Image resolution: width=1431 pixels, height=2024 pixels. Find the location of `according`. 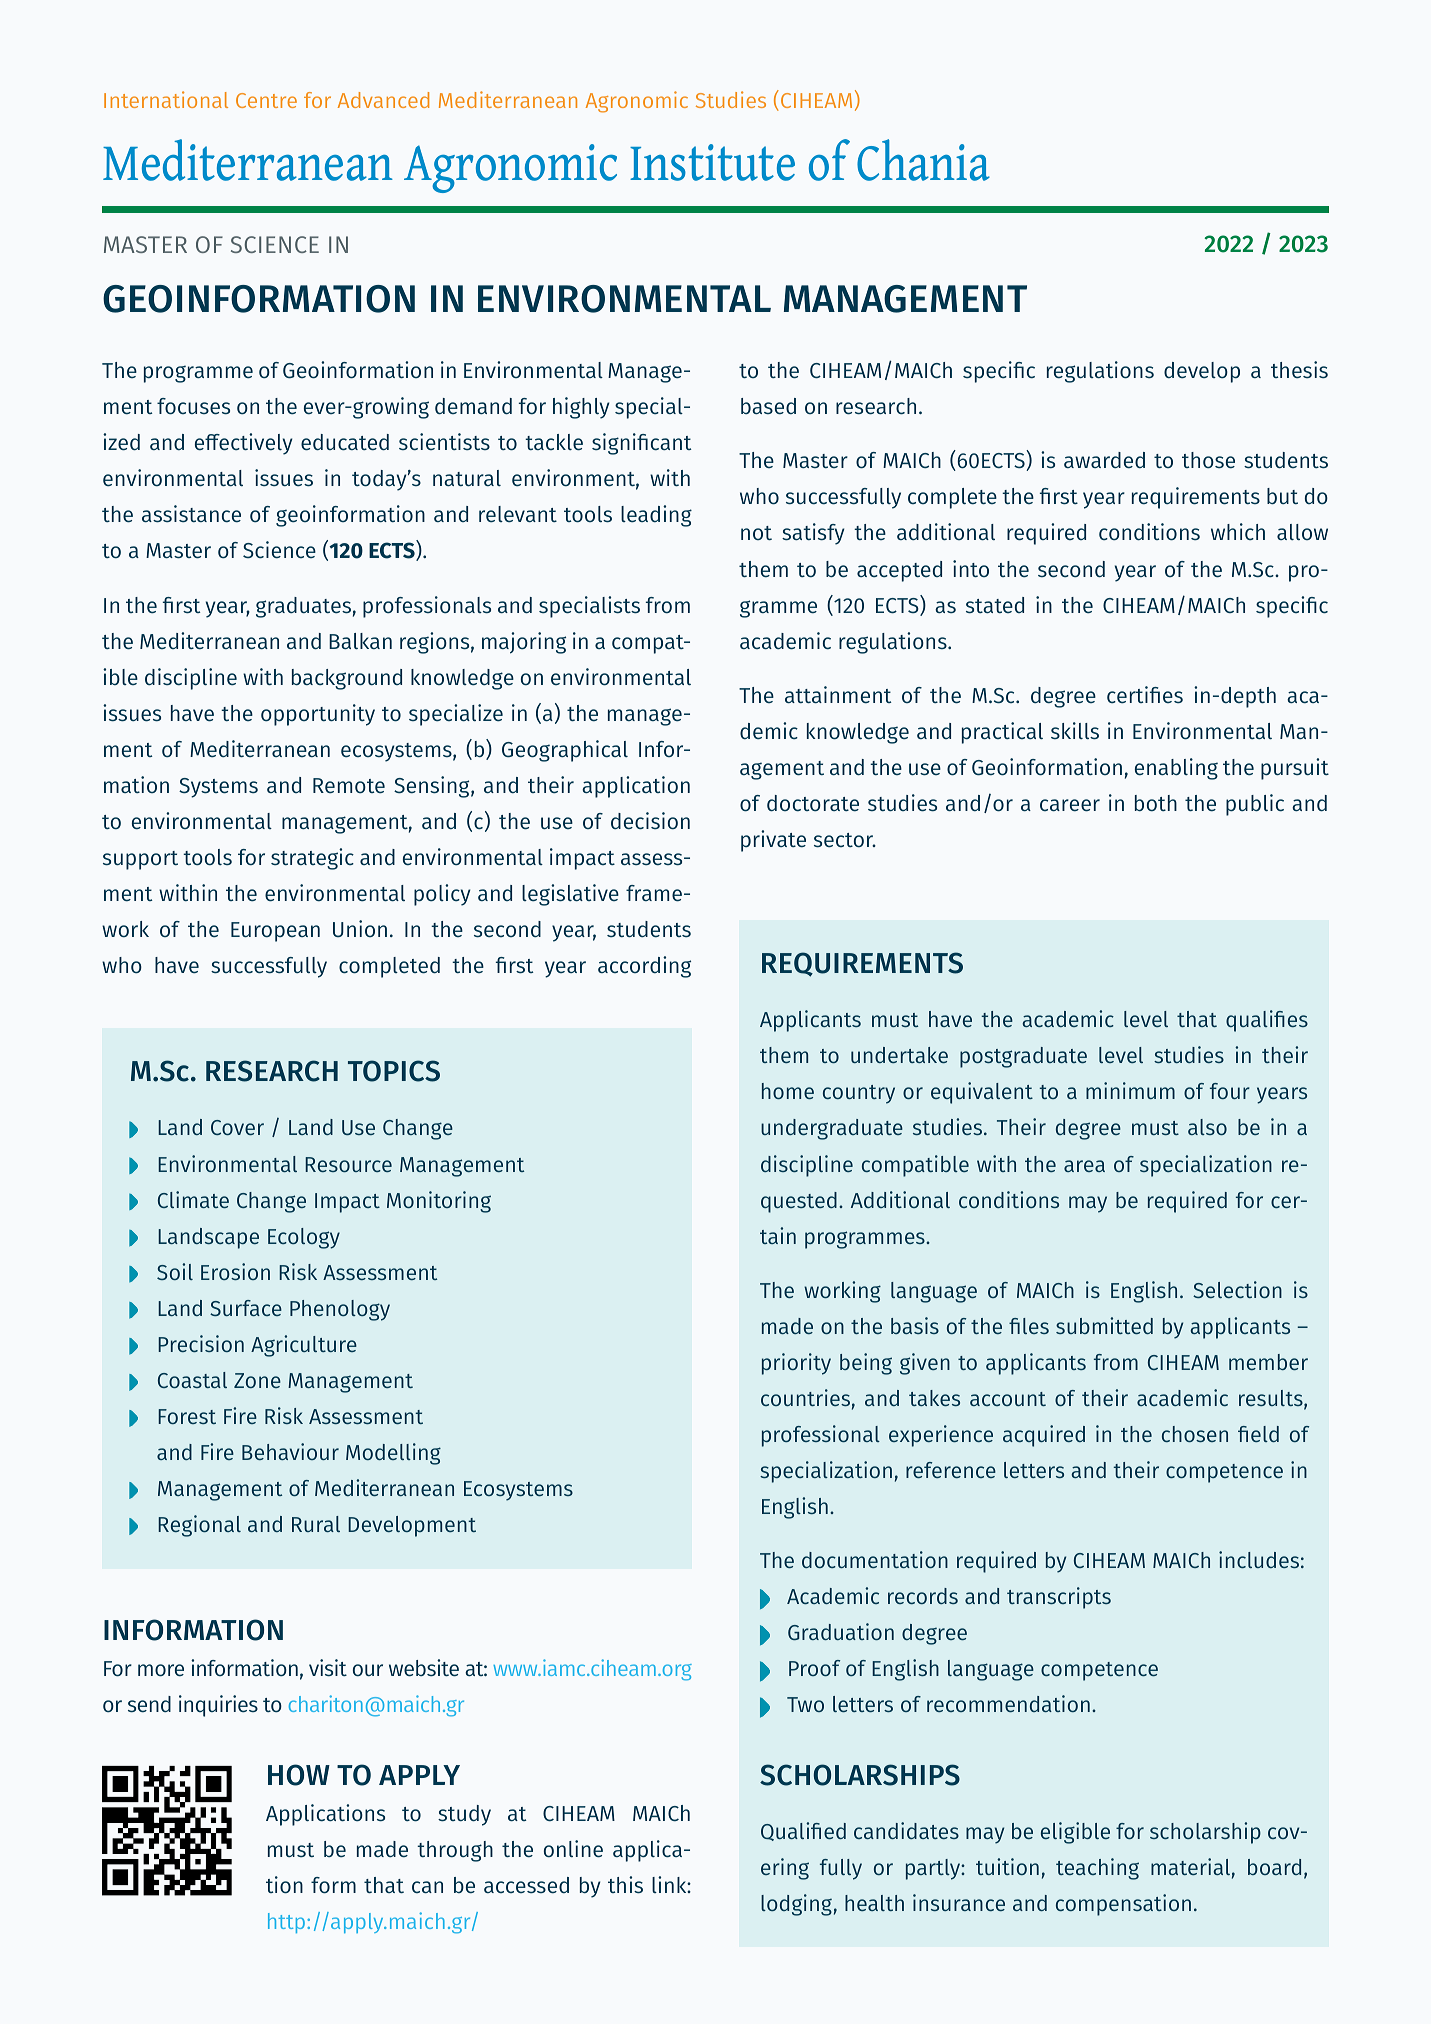

according is located at coordinates (644, 967).
